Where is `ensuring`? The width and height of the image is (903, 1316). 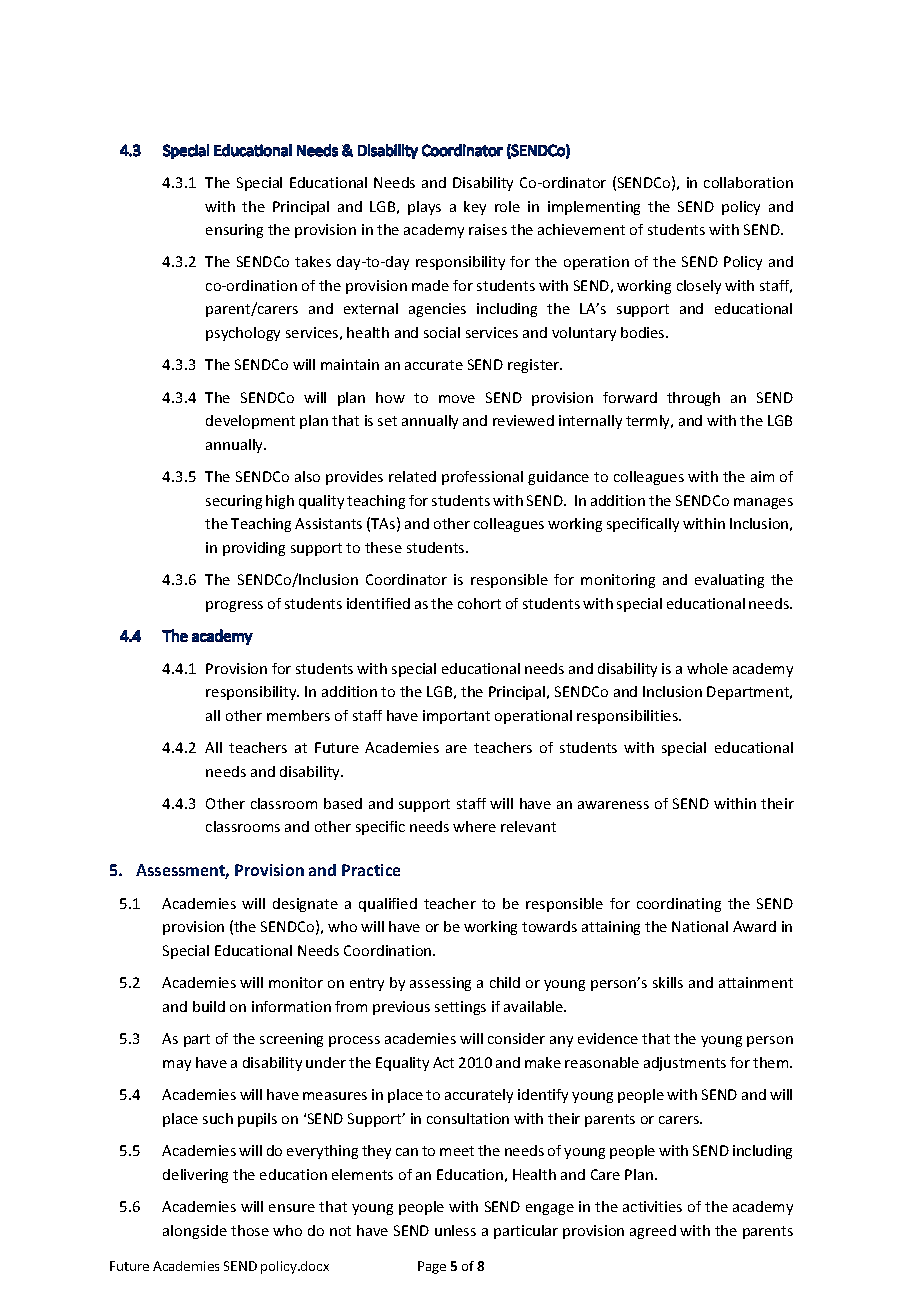
ensuring is located at coordinates (234, 231).
